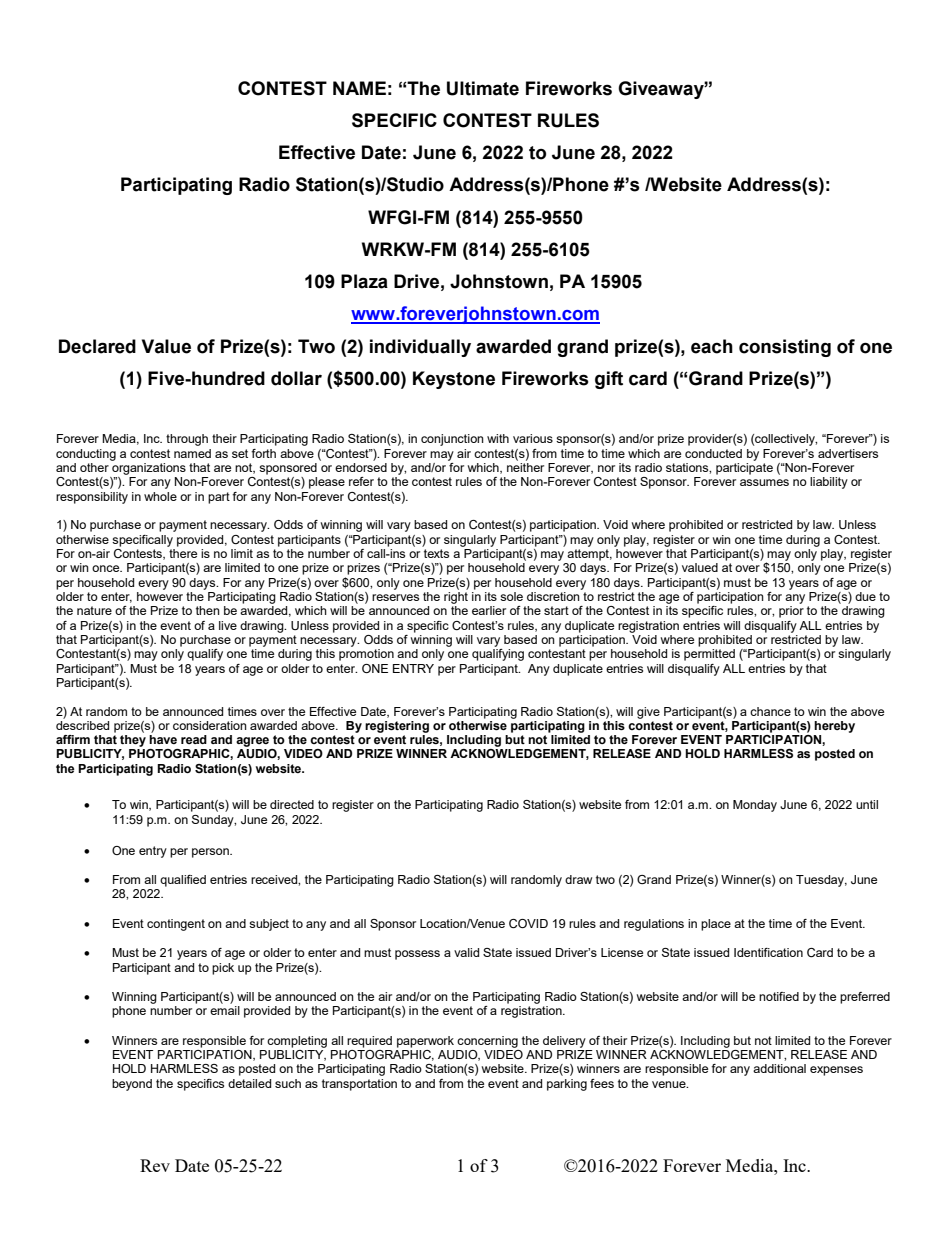  What do you see at coordinates (364, 281) in the document?
I see `Plaza` at bounding box center [364, 281].
